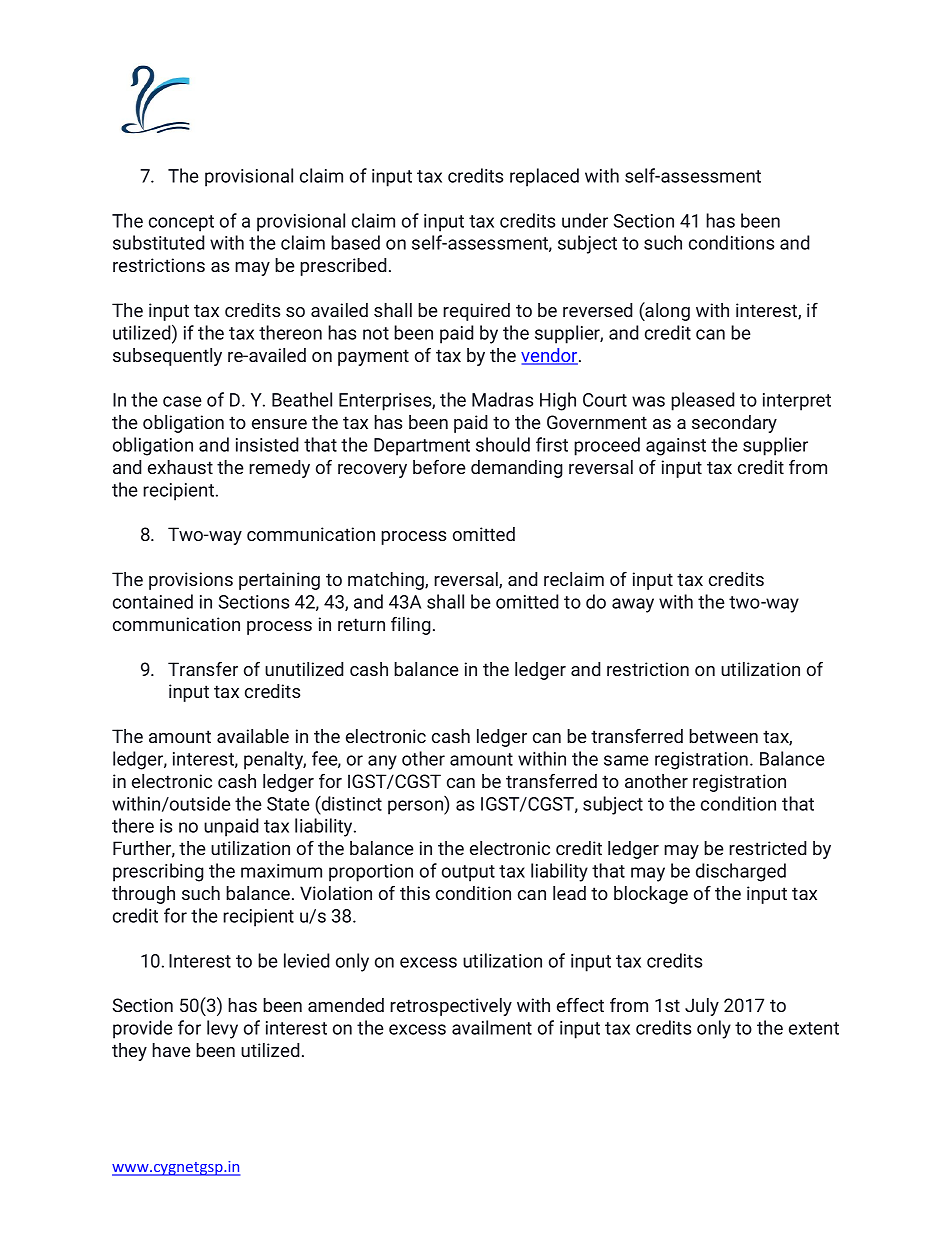  I want to click on provisions, so click(191, 581).
